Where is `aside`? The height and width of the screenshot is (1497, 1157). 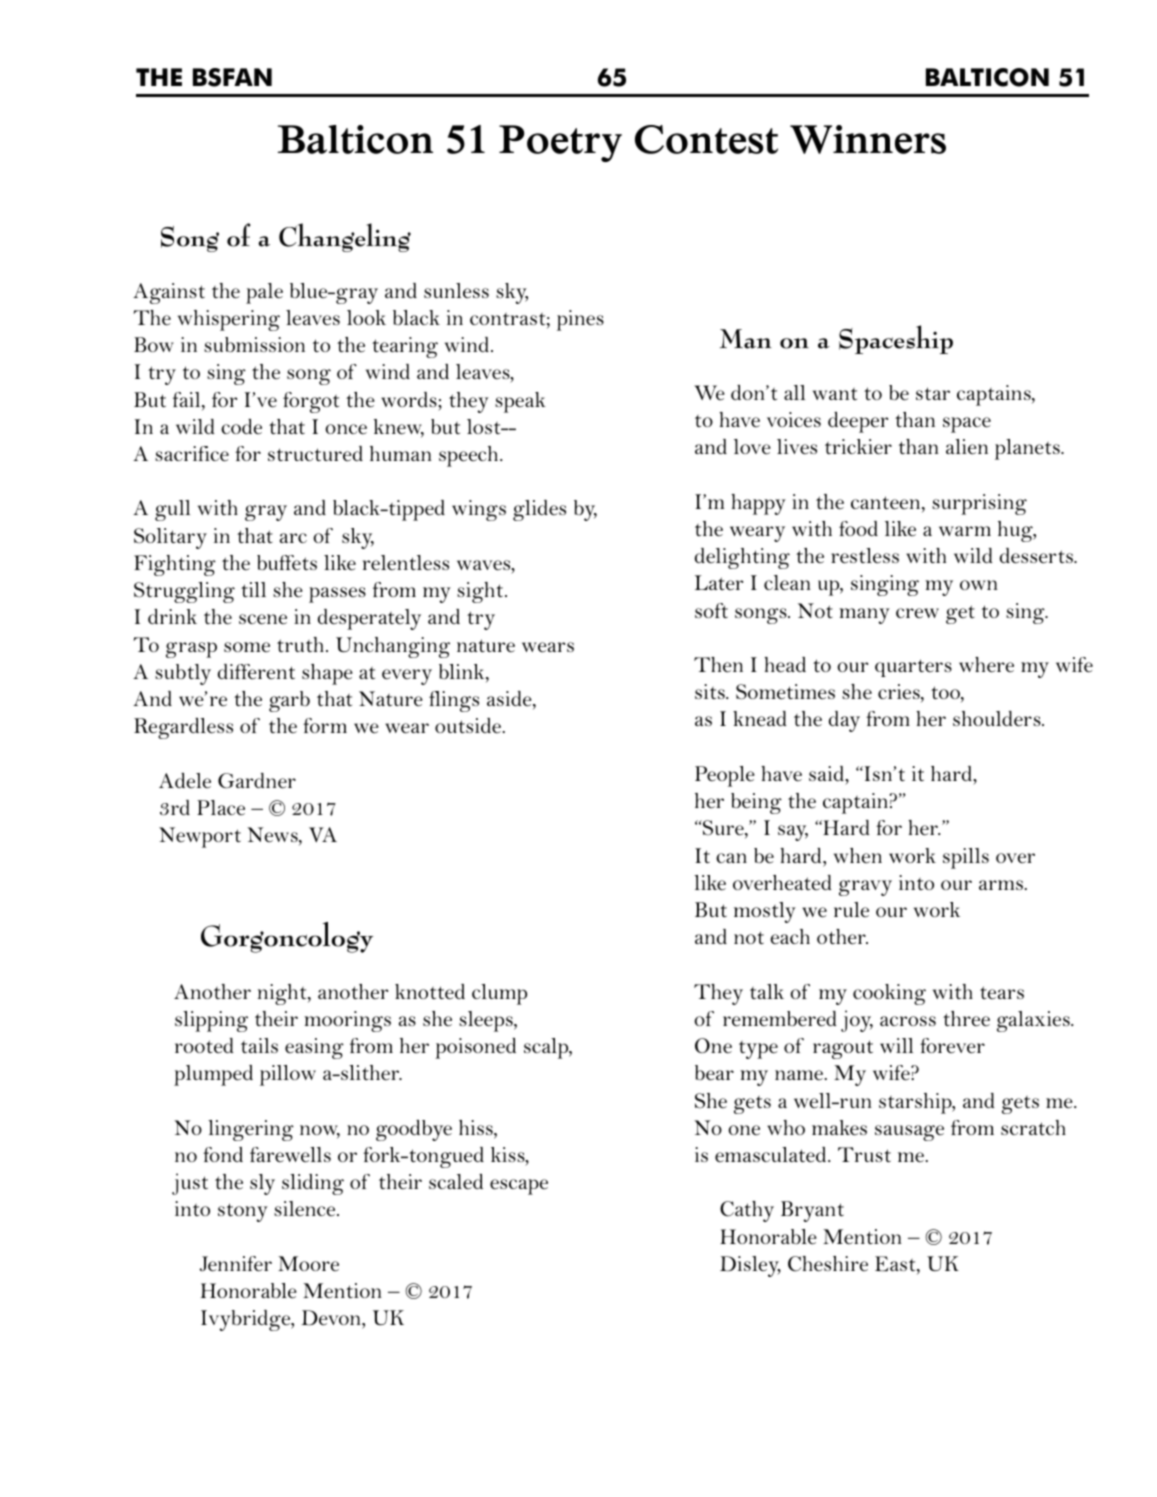
aside is located at coordinates (510, 700).
